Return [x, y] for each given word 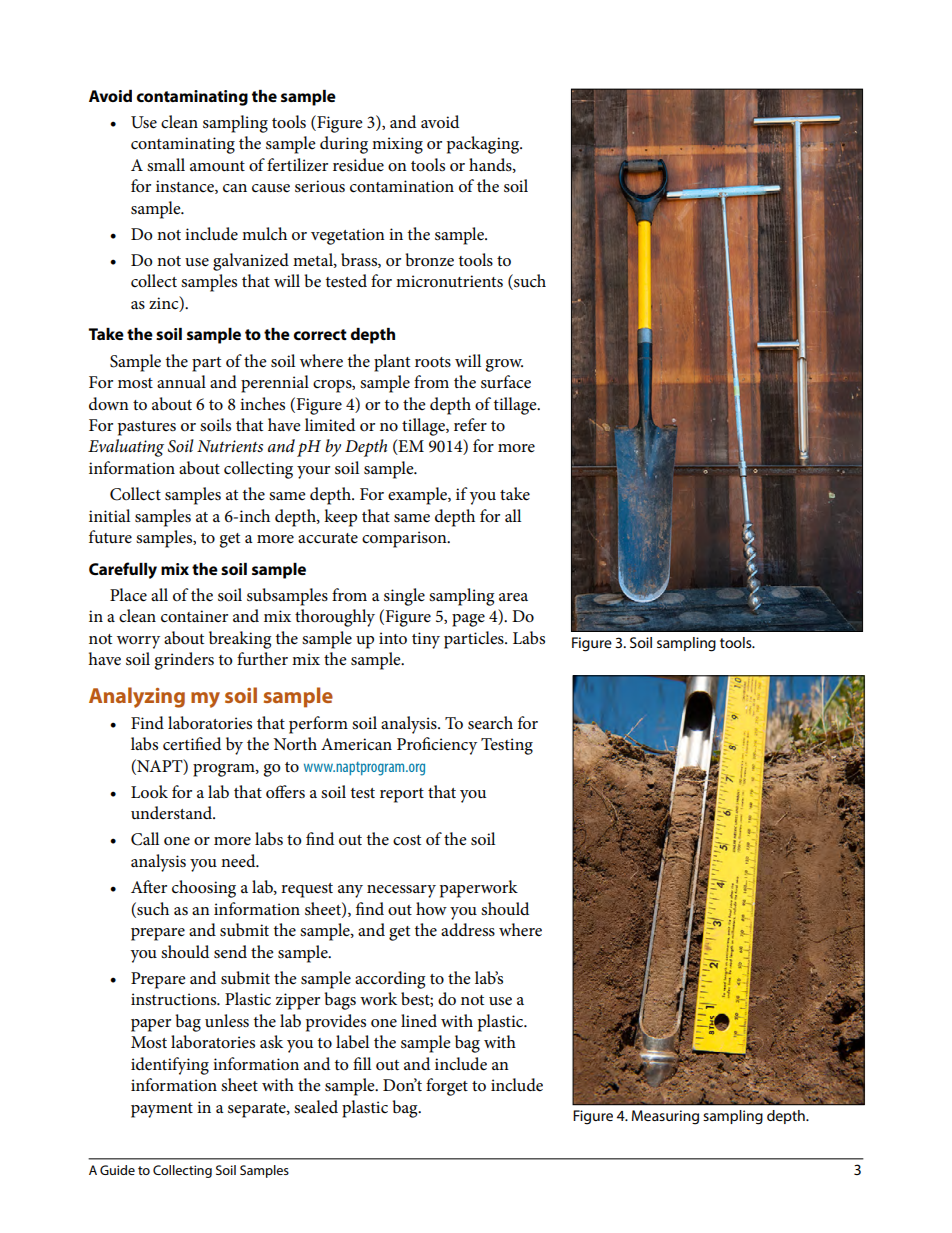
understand [173, 813]
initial [109, 515]
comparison [405, 539]
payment [162, 1110]
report [402, 795]
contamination [402, 186]
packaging [484, 145]
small [166, 164]
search [490, 723]
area [513, 597]
